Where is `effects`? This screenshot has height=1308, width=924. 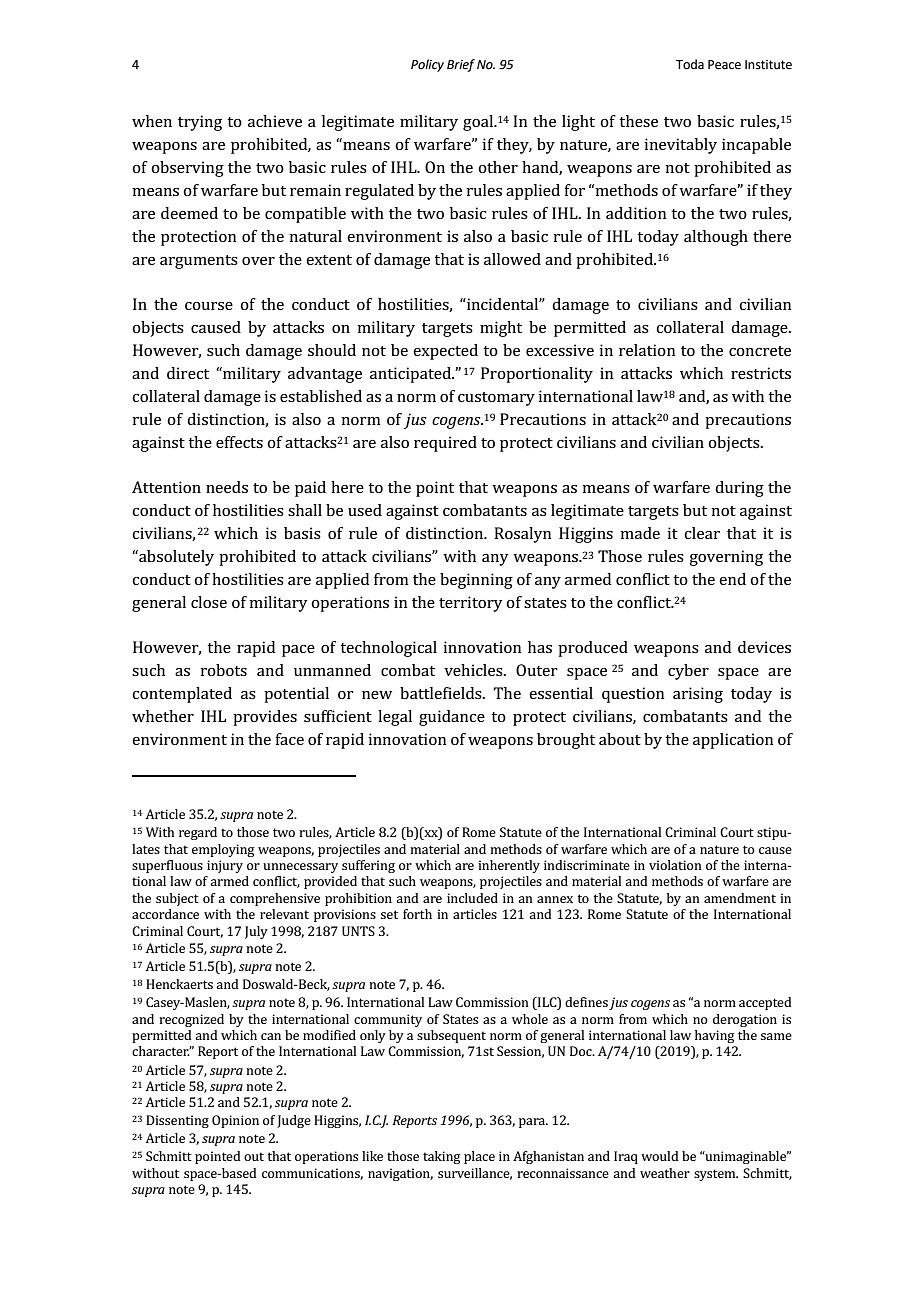
effects is located at coordinates (239, 442).
